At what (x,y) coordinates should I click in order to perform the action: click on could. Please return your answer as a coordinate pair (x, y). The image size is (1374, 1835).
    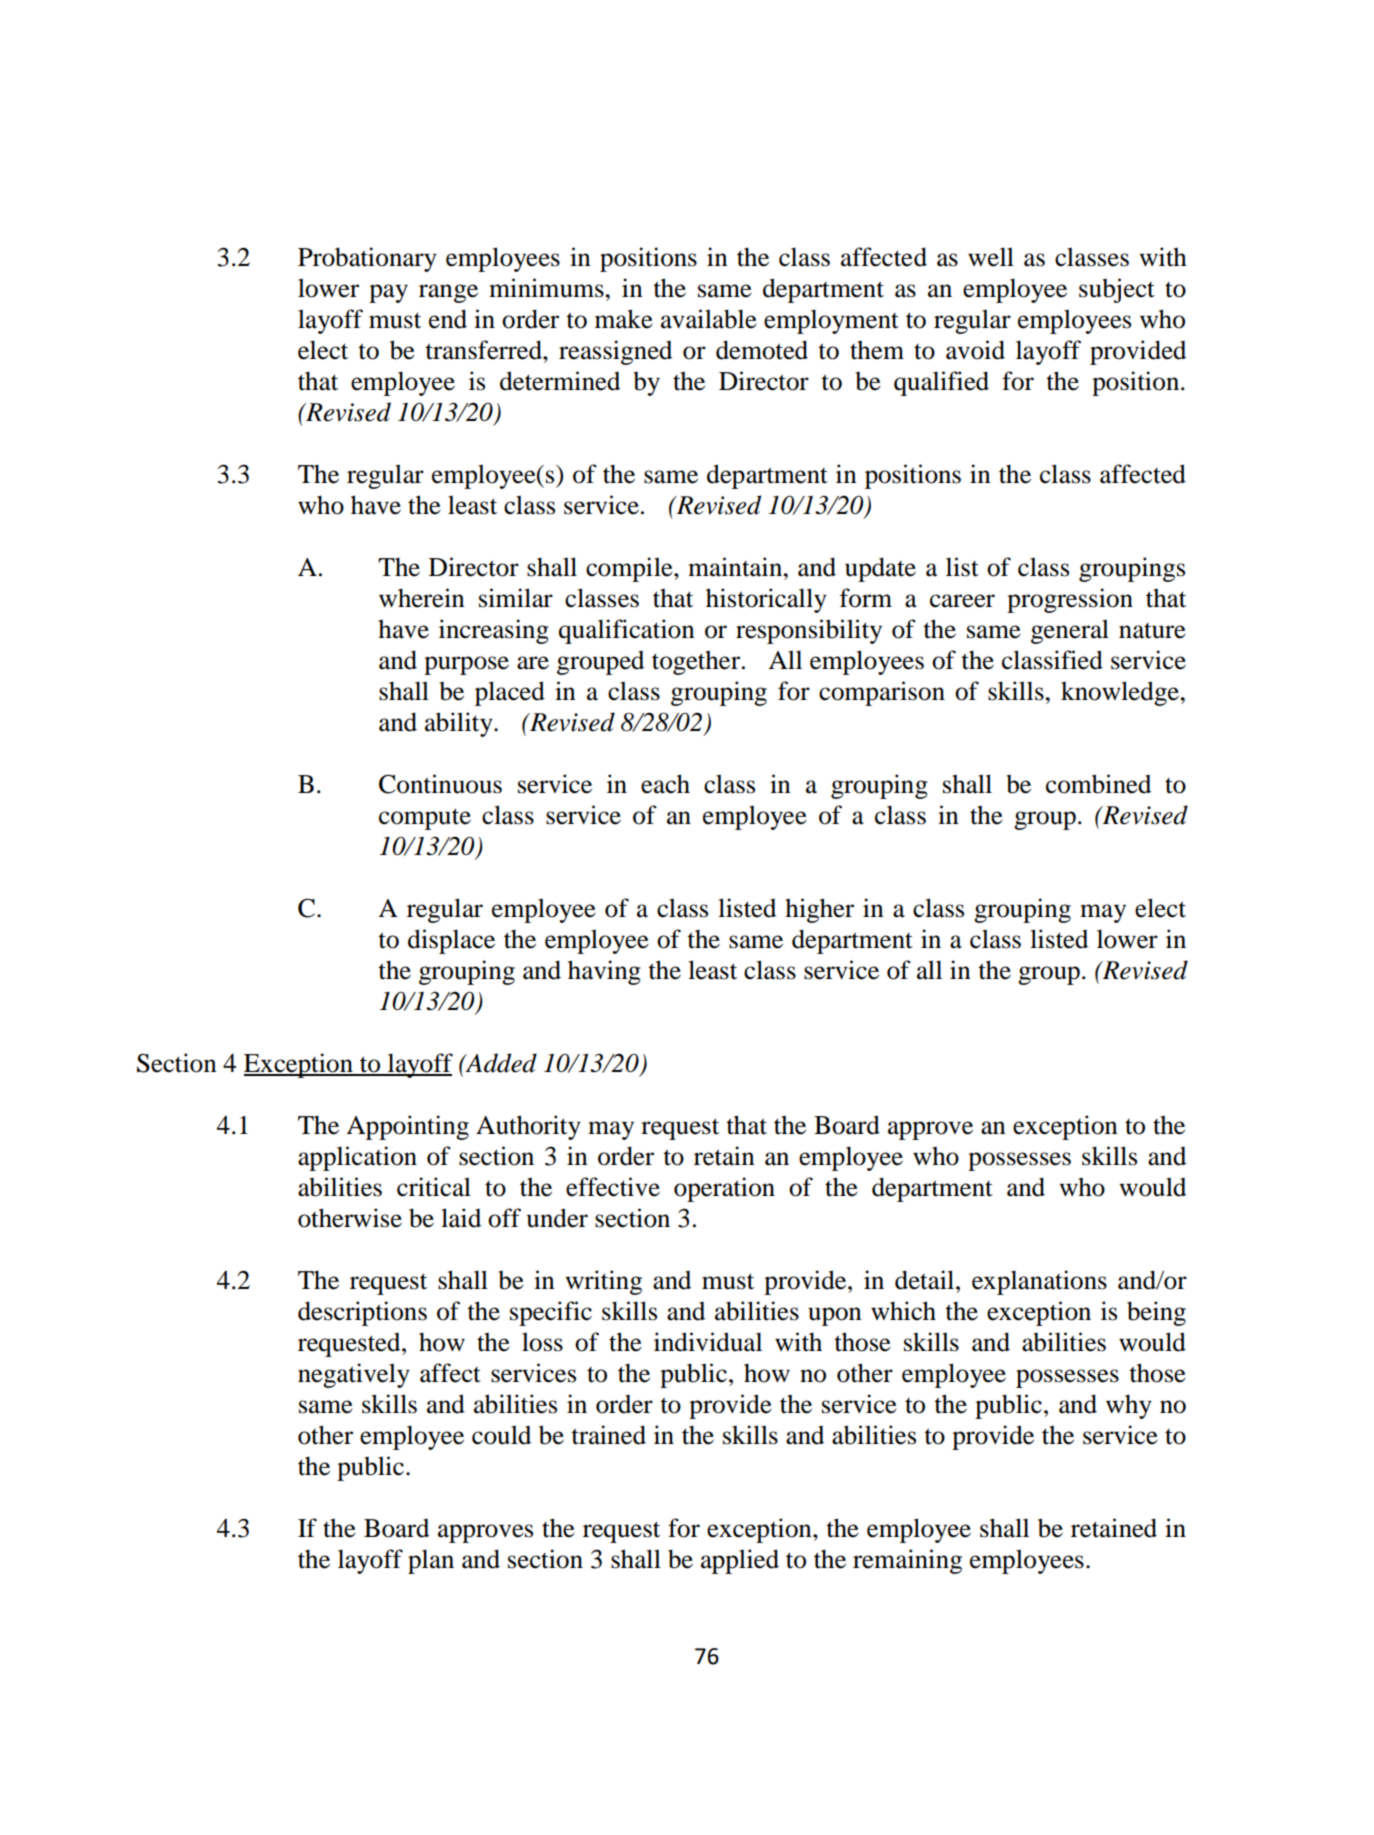
    Looking at the image, I should click on (501, 1435).
